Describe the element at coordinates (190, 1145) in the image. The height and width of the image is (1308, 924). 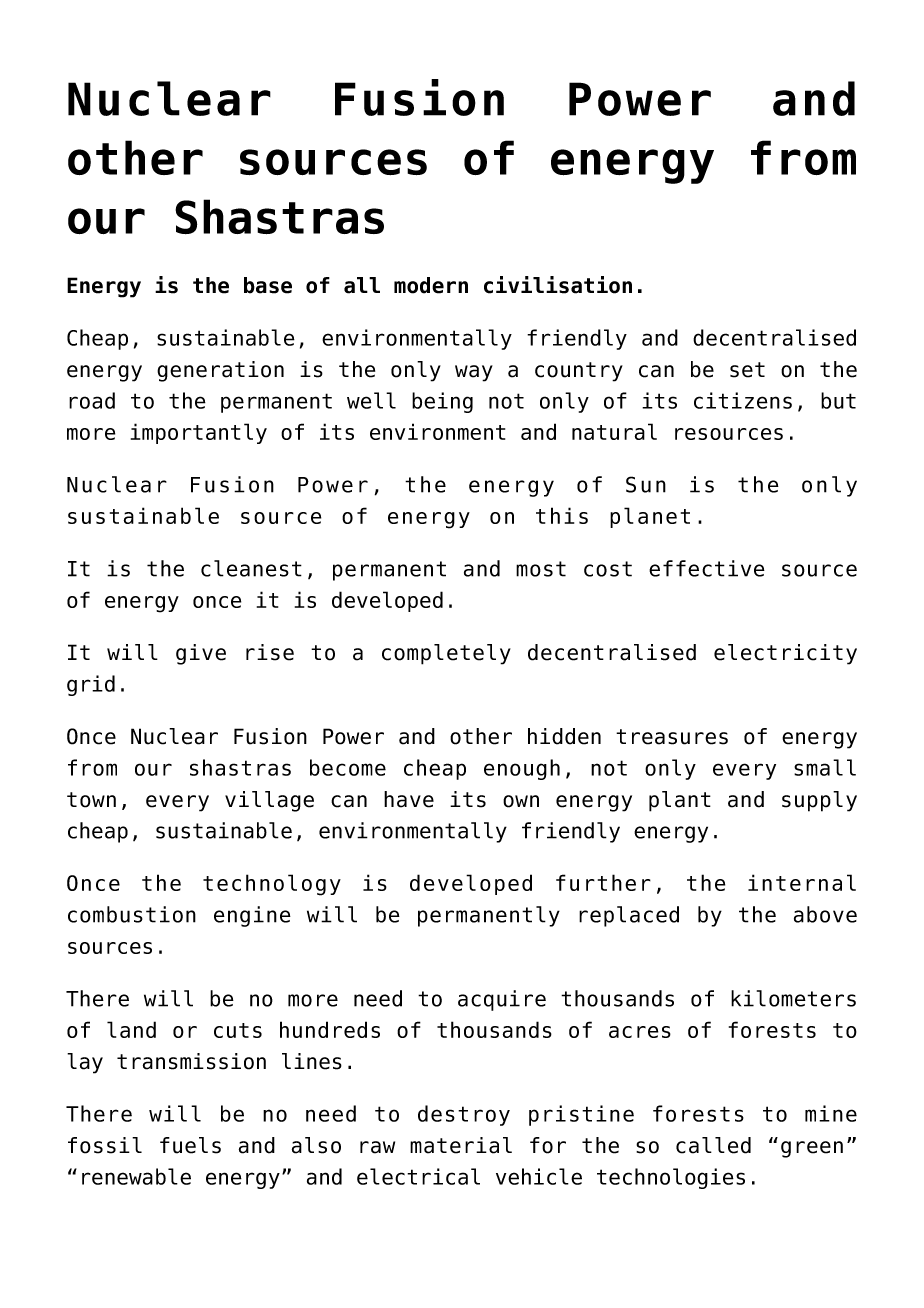
I see `fuels` at that location.
